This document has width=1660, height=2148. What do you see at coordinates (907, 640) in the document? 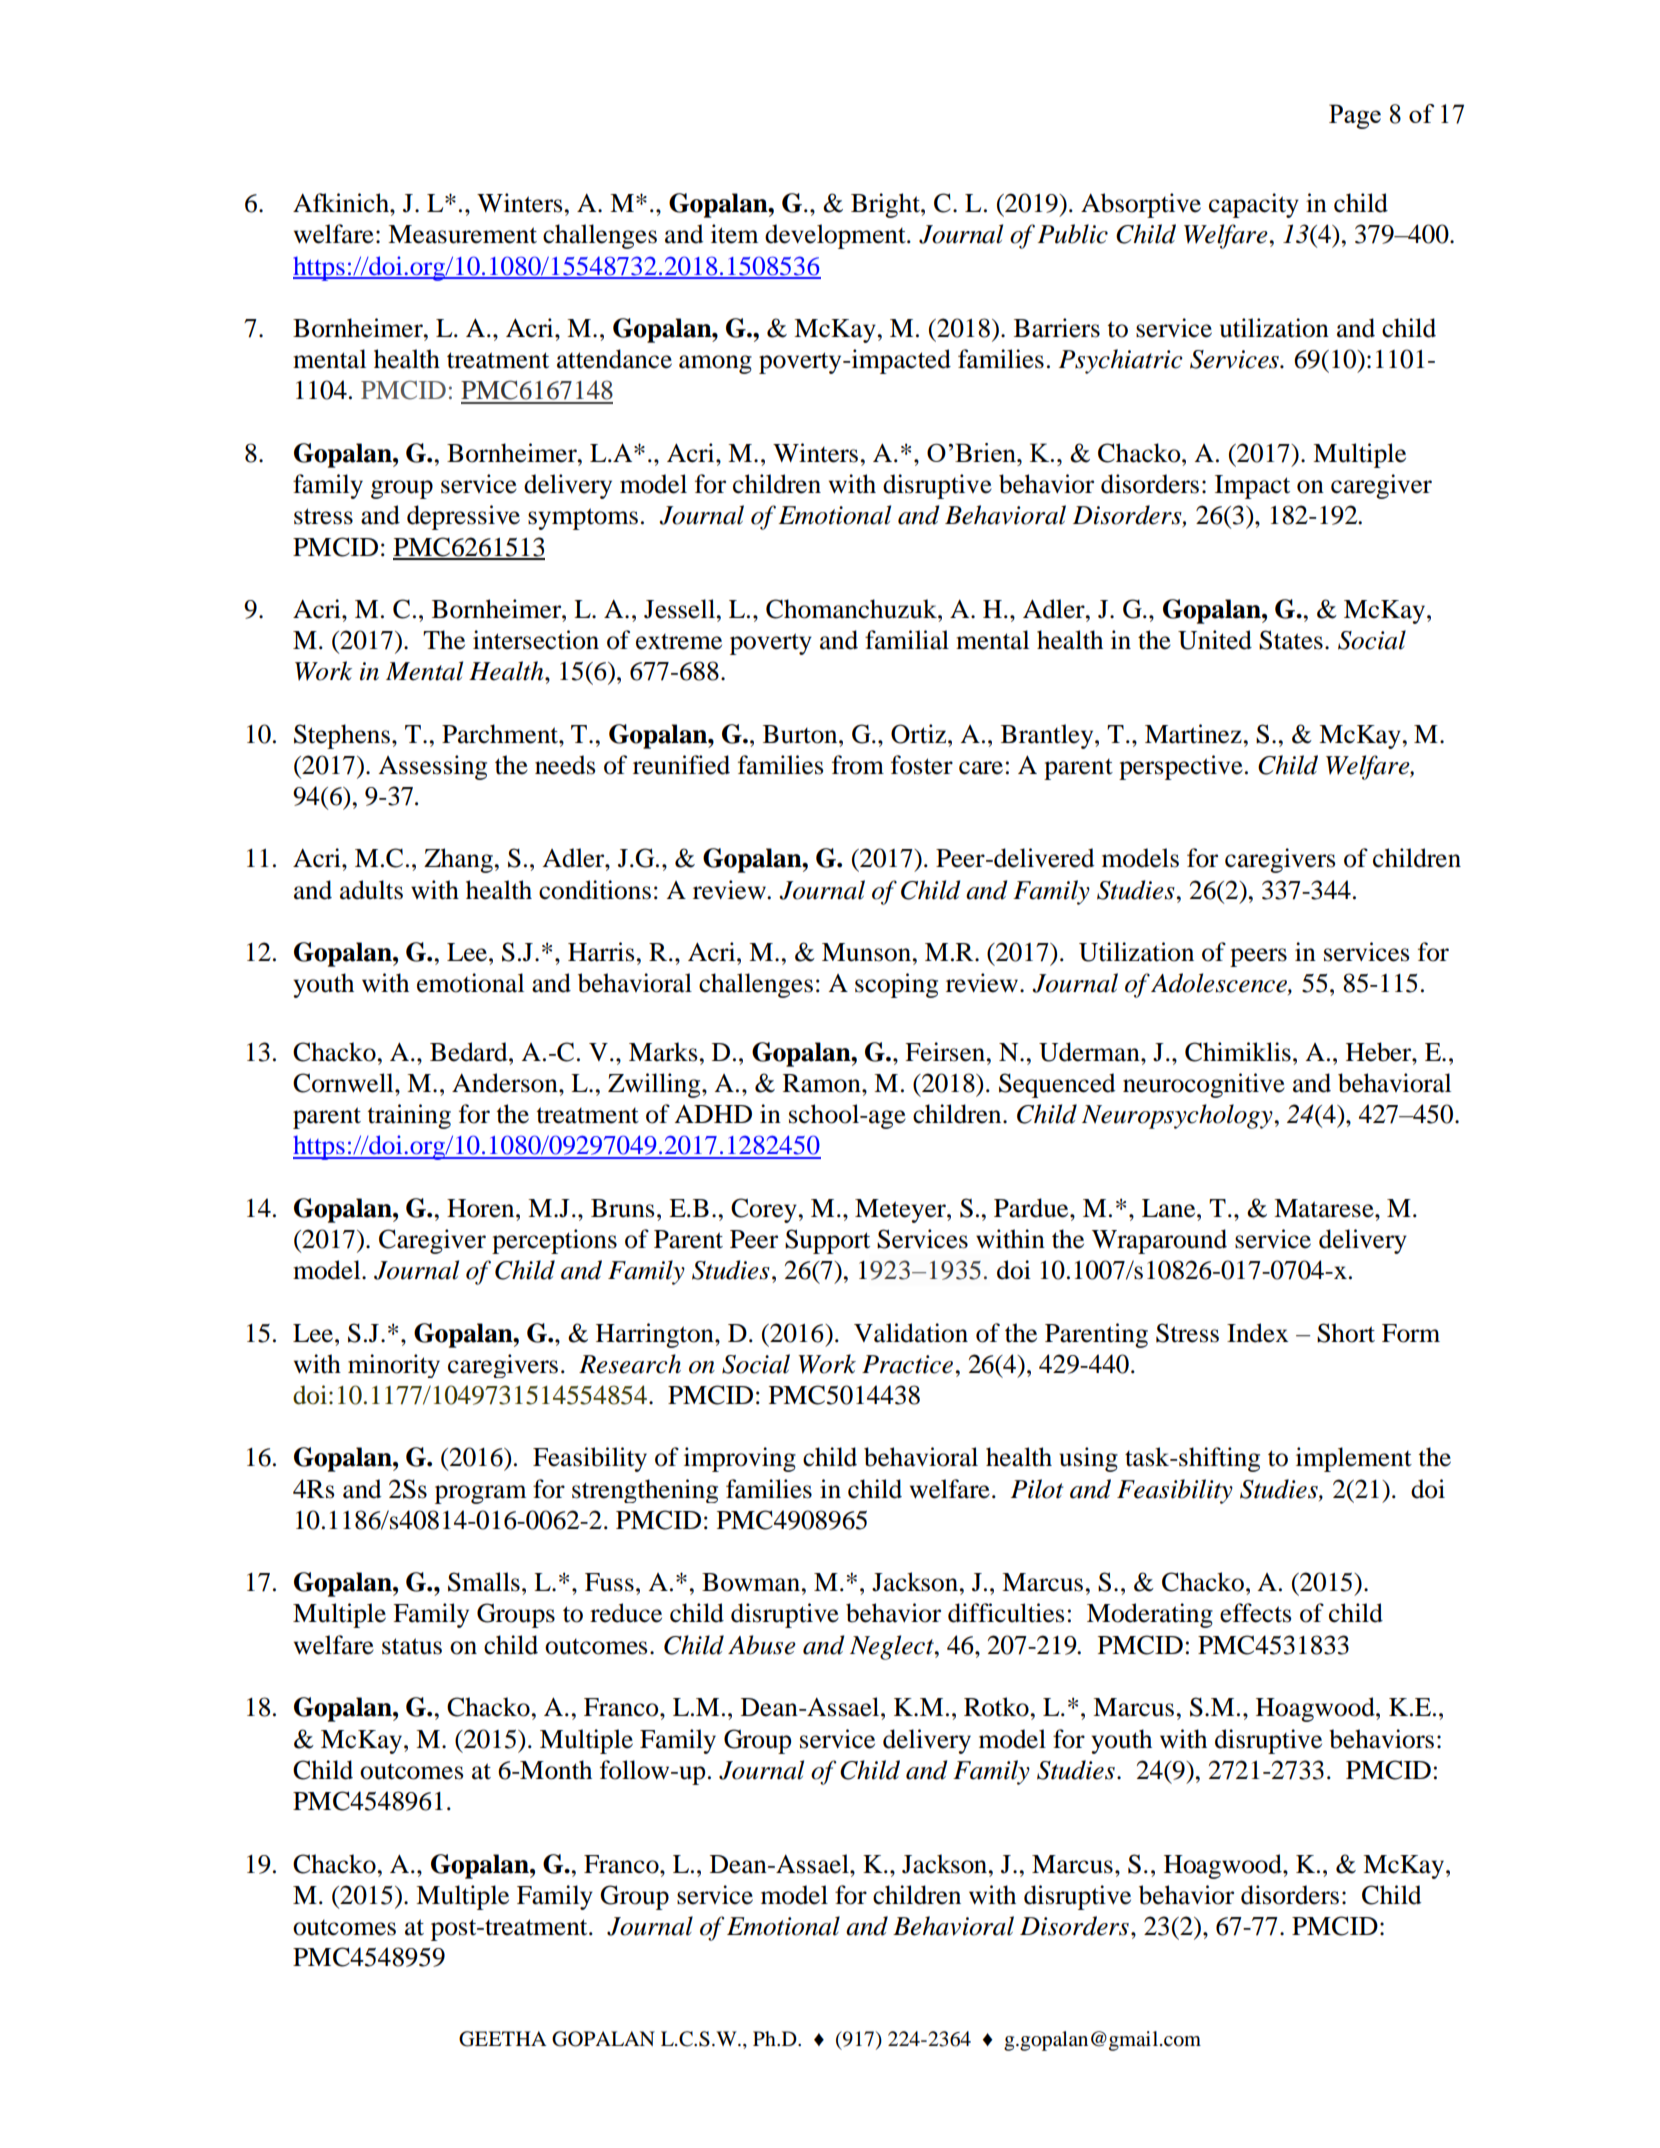
I see `familial` at bounding box center [907, 640].
